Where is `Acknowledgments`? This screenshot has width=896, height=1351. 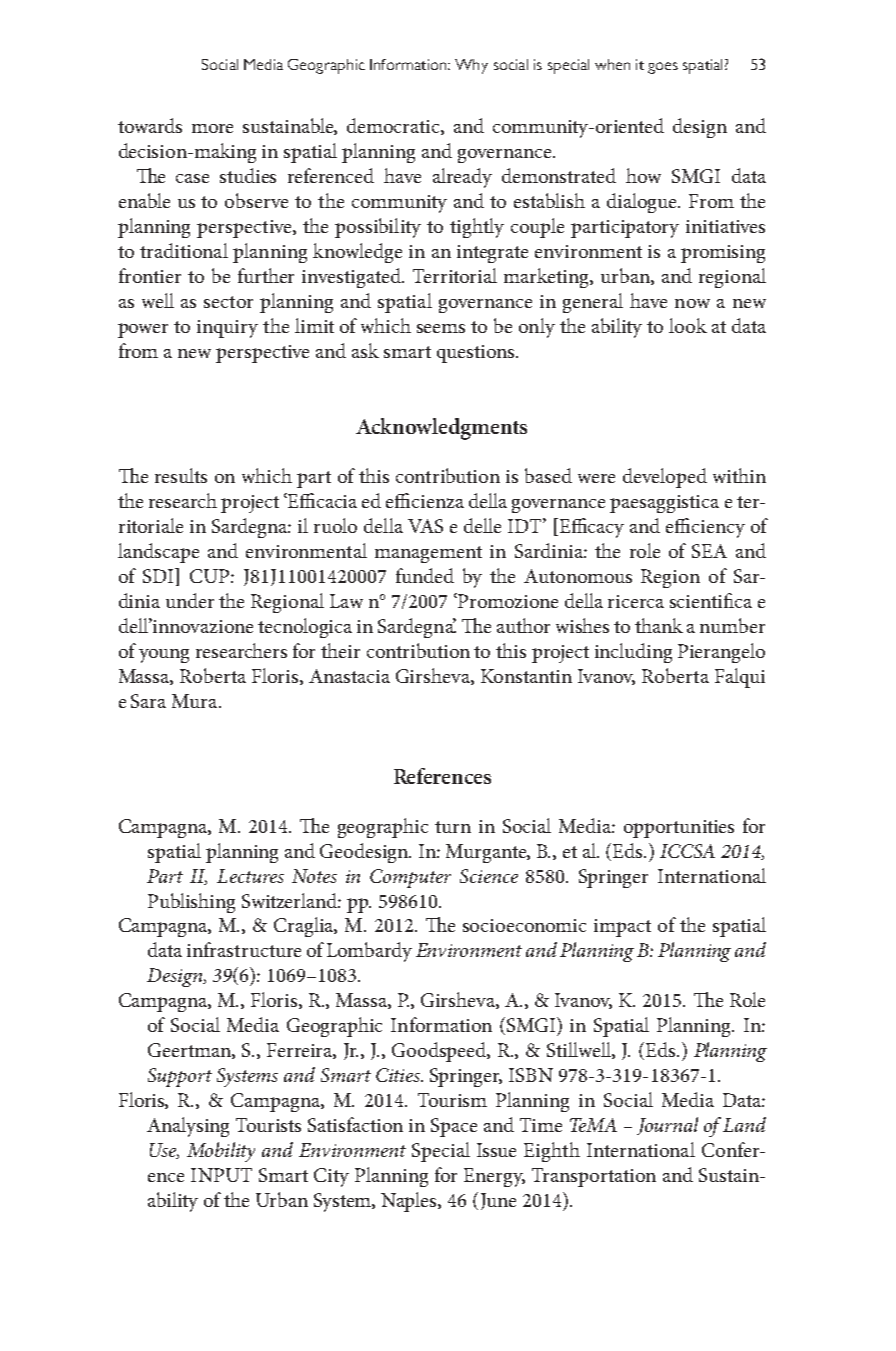 Acknowledgments is located at coordinates (441, 429).
